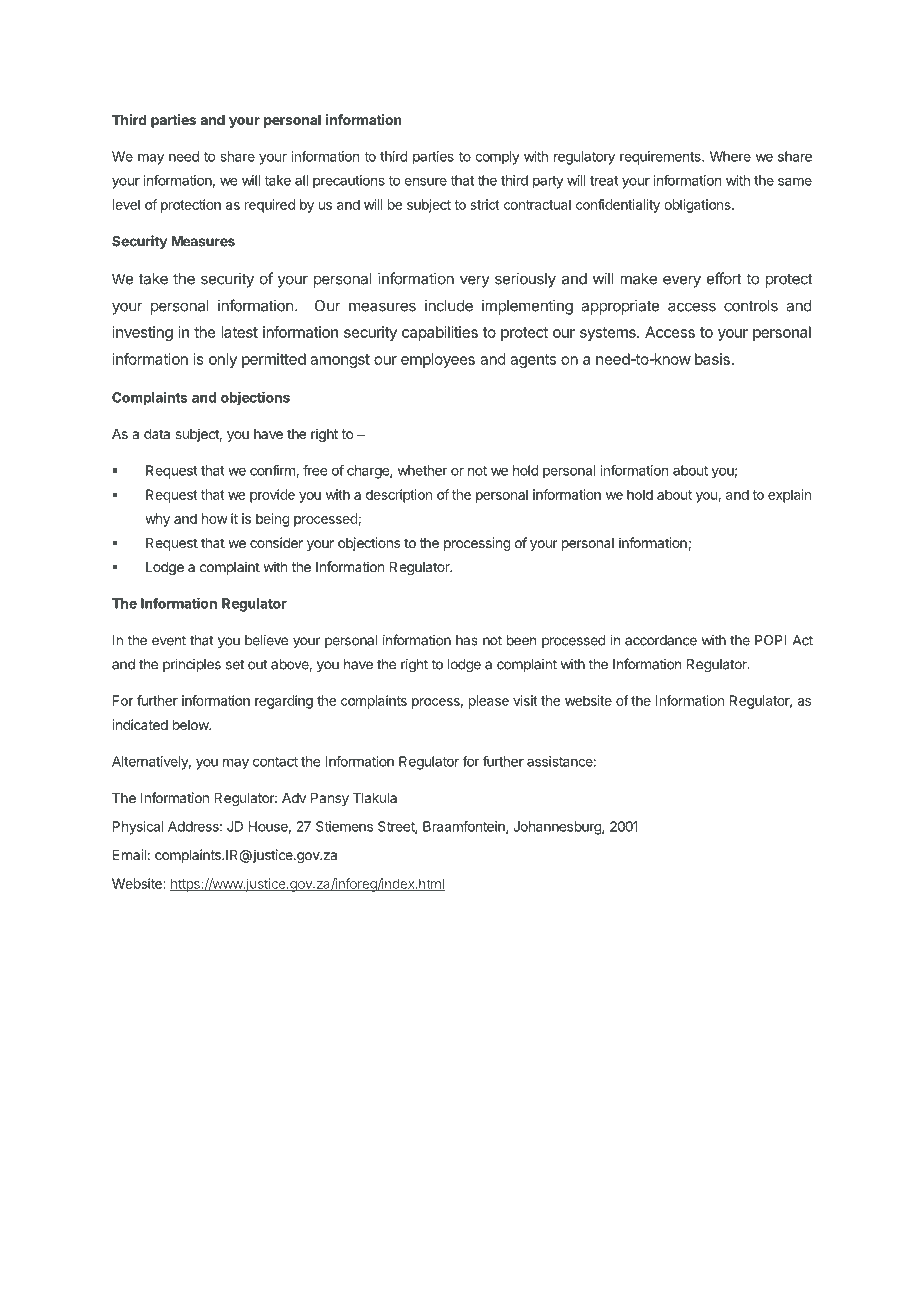 Image resolution: width=924 pixels, height=1308 pixels. What do you see at coordinates (661, 640) in the document?
I see `accordance` at bounding box center [661, 640].
